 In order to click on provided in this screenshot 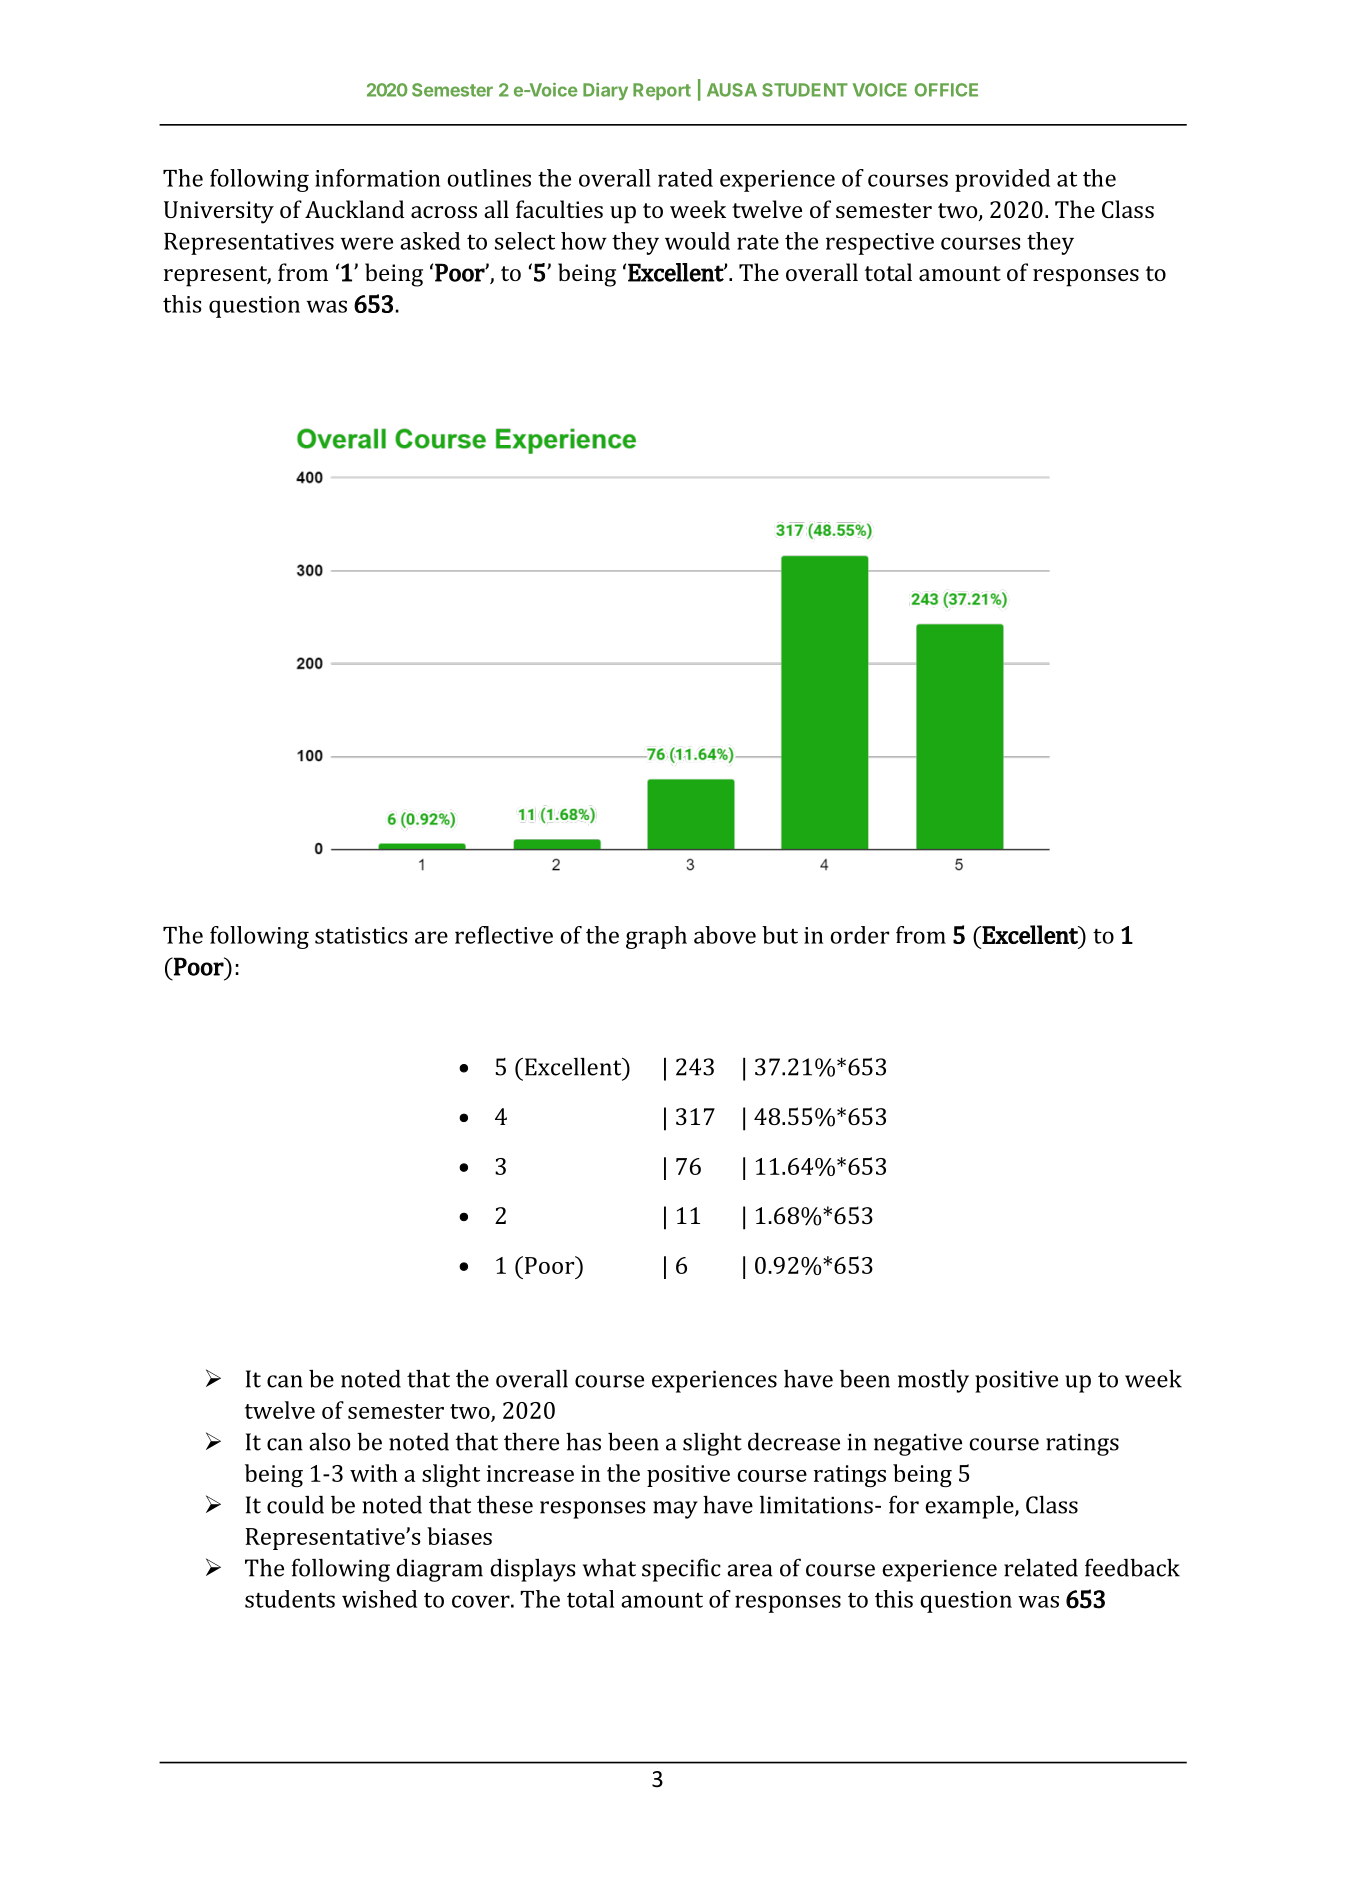, I will do `click(1002, 180)`.
